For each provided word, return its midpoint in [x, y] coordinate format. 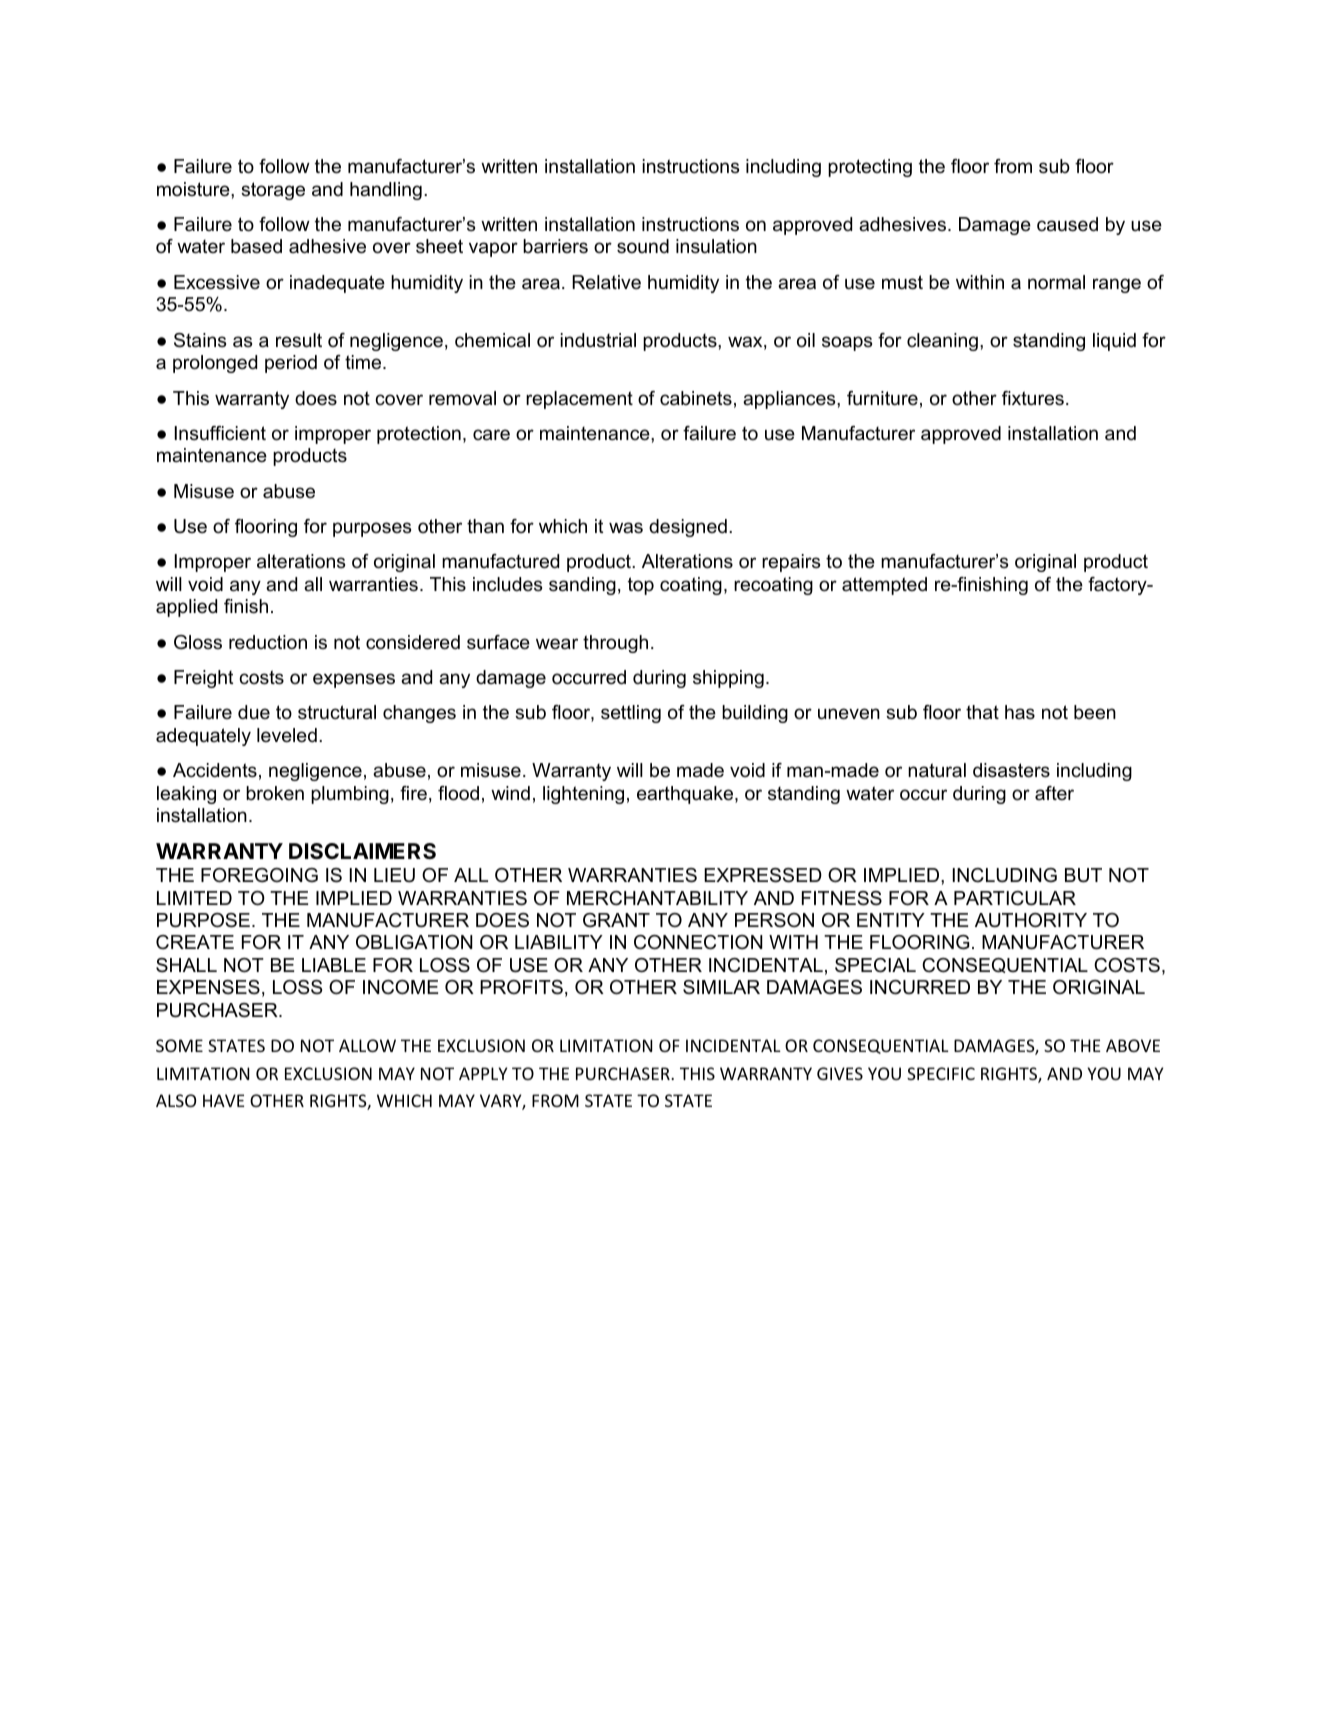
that [982, 712]
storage [273, 191]
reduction [268, 642]
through [615, 644]
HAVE [223, 1100]
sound [643, 246]
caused [1067, 224]
